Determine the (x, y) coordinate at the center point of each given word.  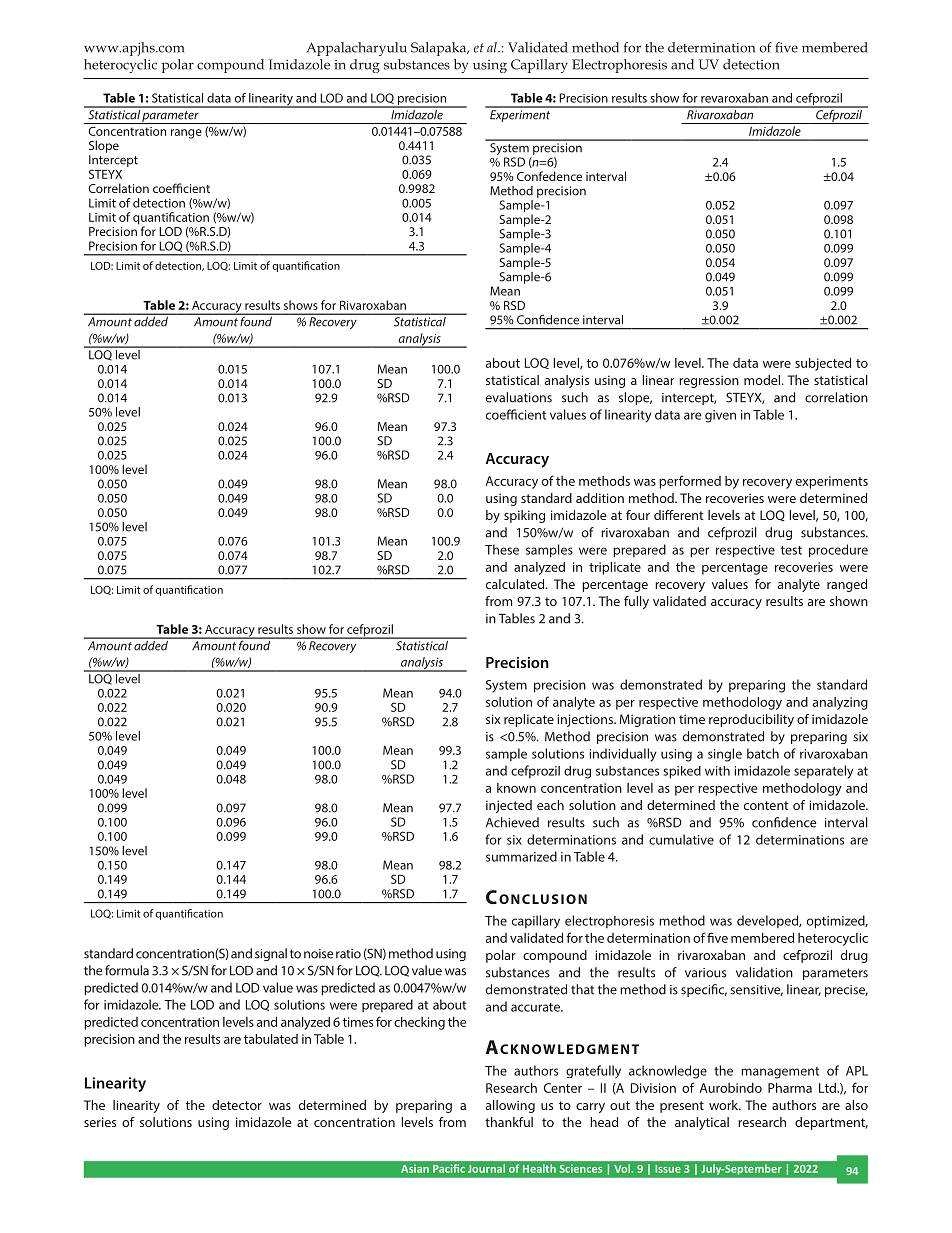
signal (271, 954)
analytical (702, 1123)
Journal (486, 1168)
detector (237, 1105)
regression (709, 381)
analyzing (840, 703)
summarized (521, 856)
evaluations (519, 397)
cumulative (681, 839)
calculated (516, 584)
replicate (529, 720)
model (763, 380)
